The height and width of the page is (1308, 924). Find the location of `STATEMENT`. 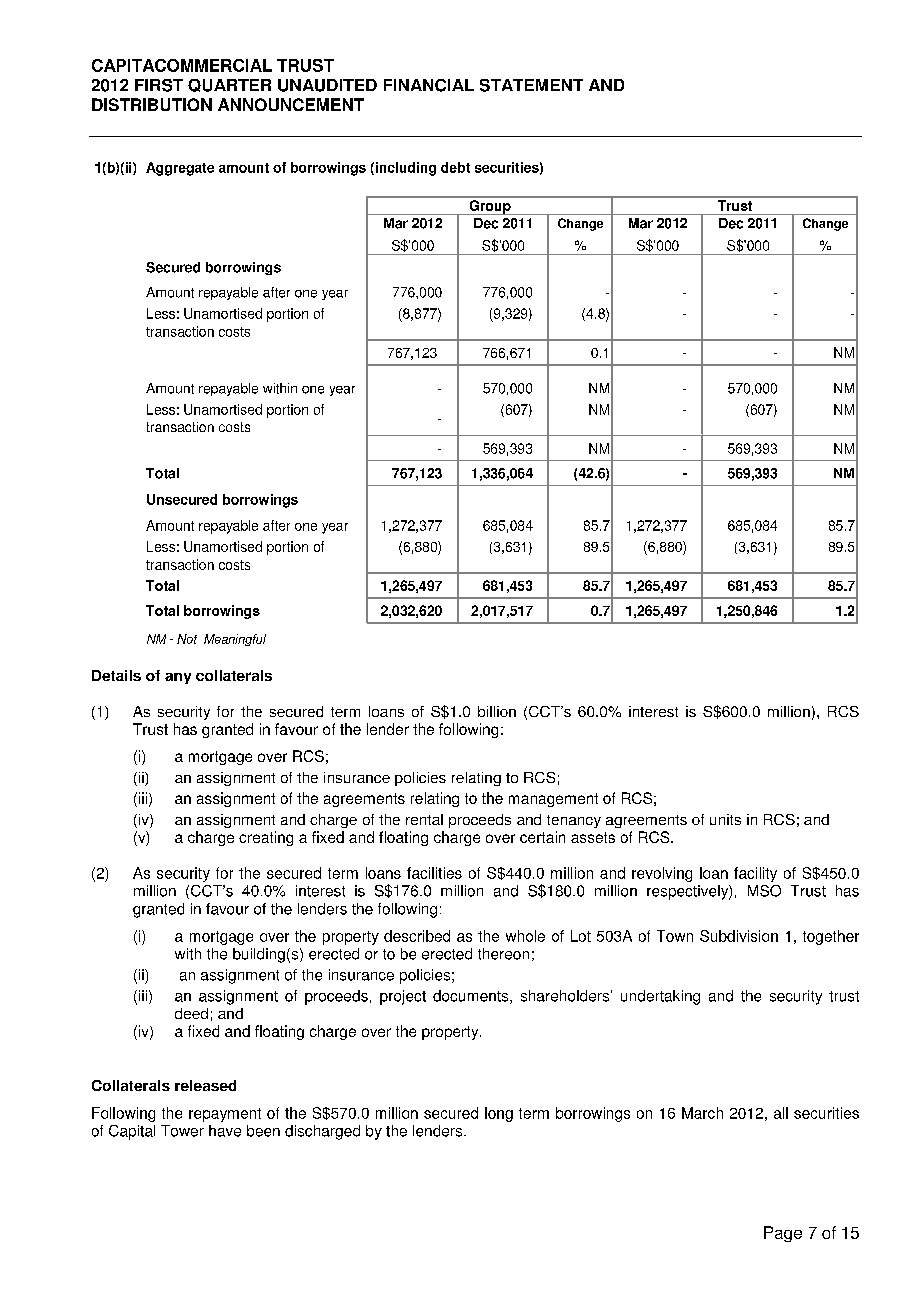

STATEMENT is located at coordinates (531, 85).
